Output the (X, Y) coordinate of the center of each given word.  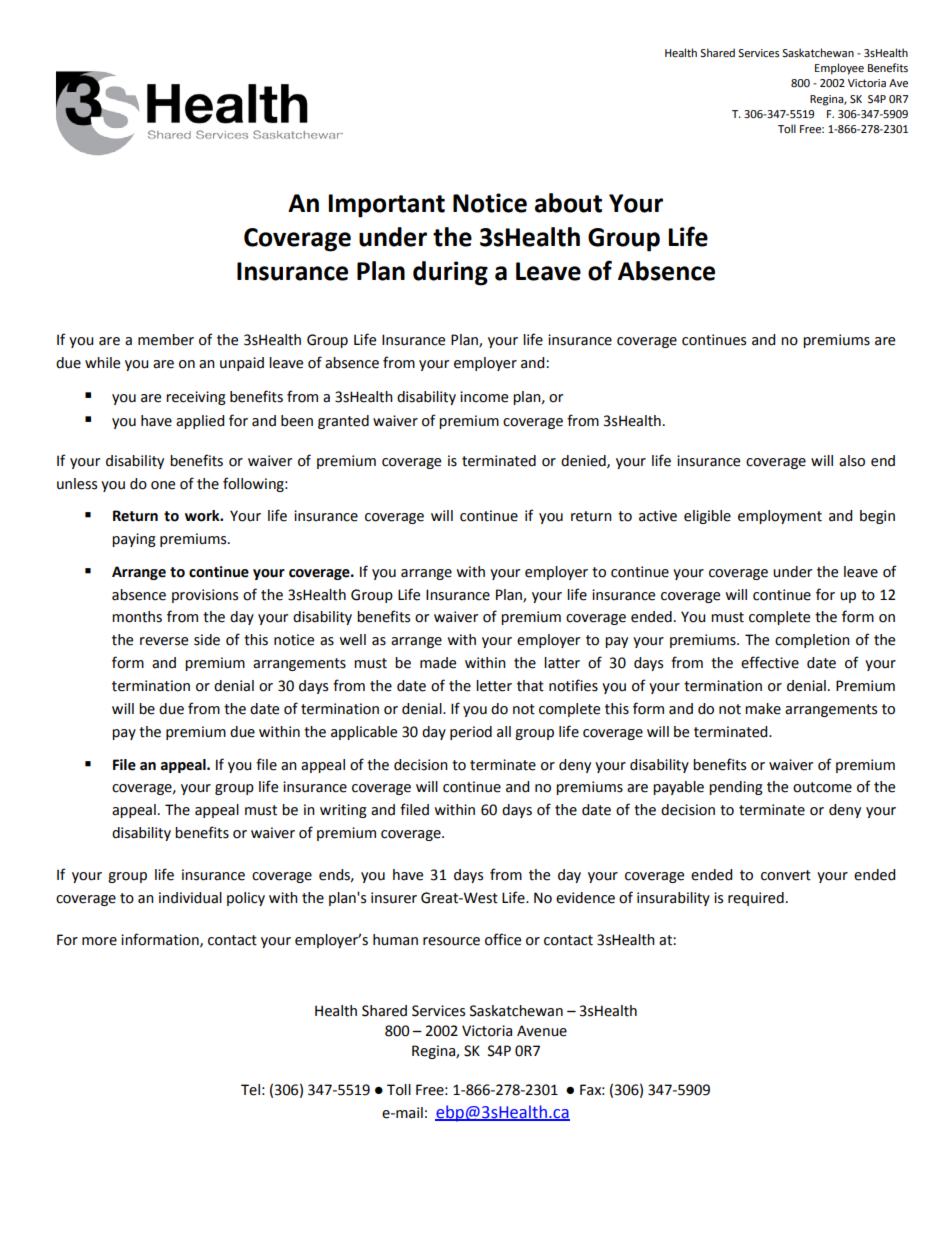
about (568, 203)
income (484, 397)
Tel (250, 1090)
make (763, 709)
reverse (164, 641)
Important (386, 206)
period (471, 733)
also (852, 461)
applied (200, 422)
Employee (839, 69)
